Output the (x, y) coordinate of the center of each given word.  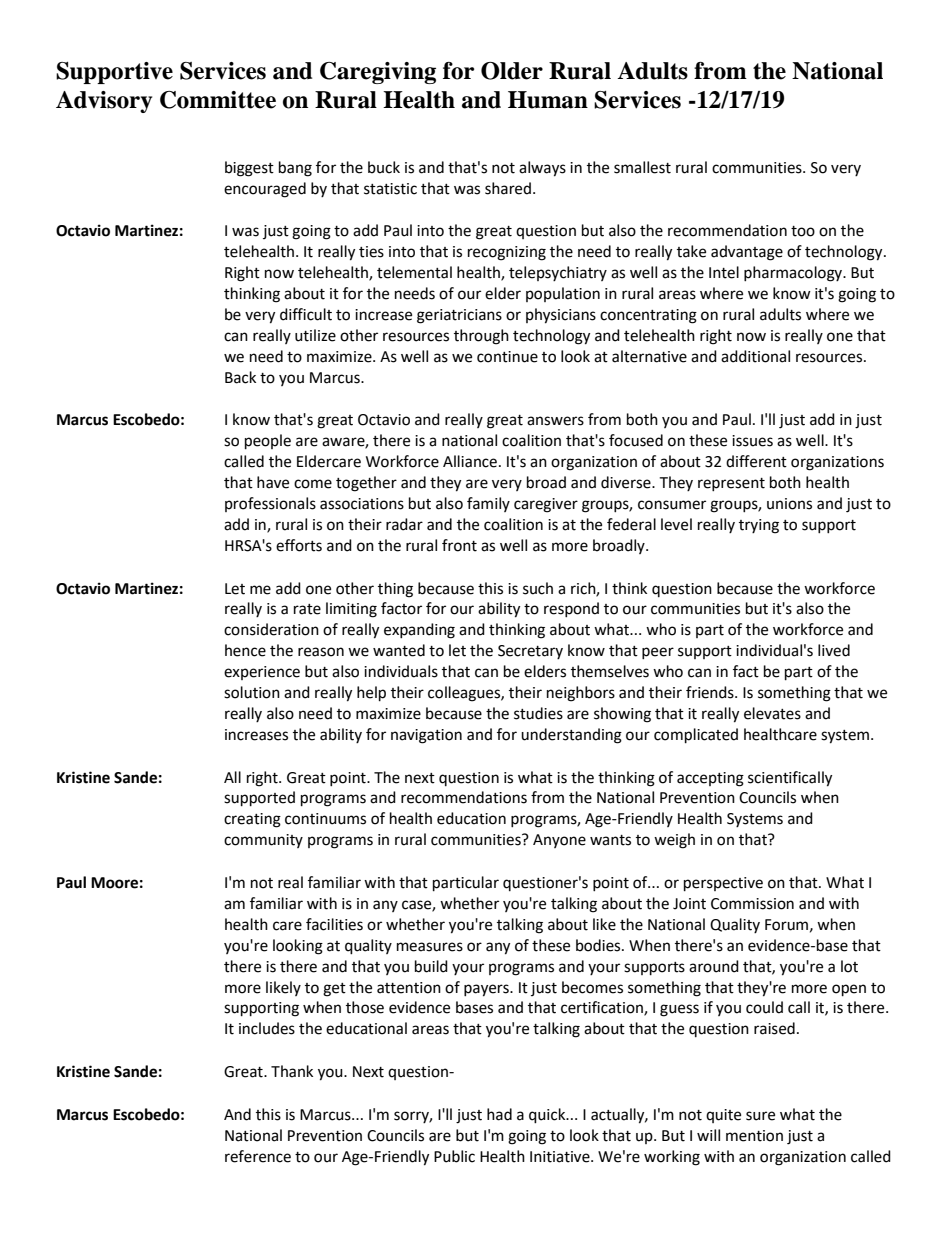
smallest (642, 167)
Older (512, 71)
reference (258, 1156)
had (499, 1114)
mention (754, 1136)
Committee (218, 100)
